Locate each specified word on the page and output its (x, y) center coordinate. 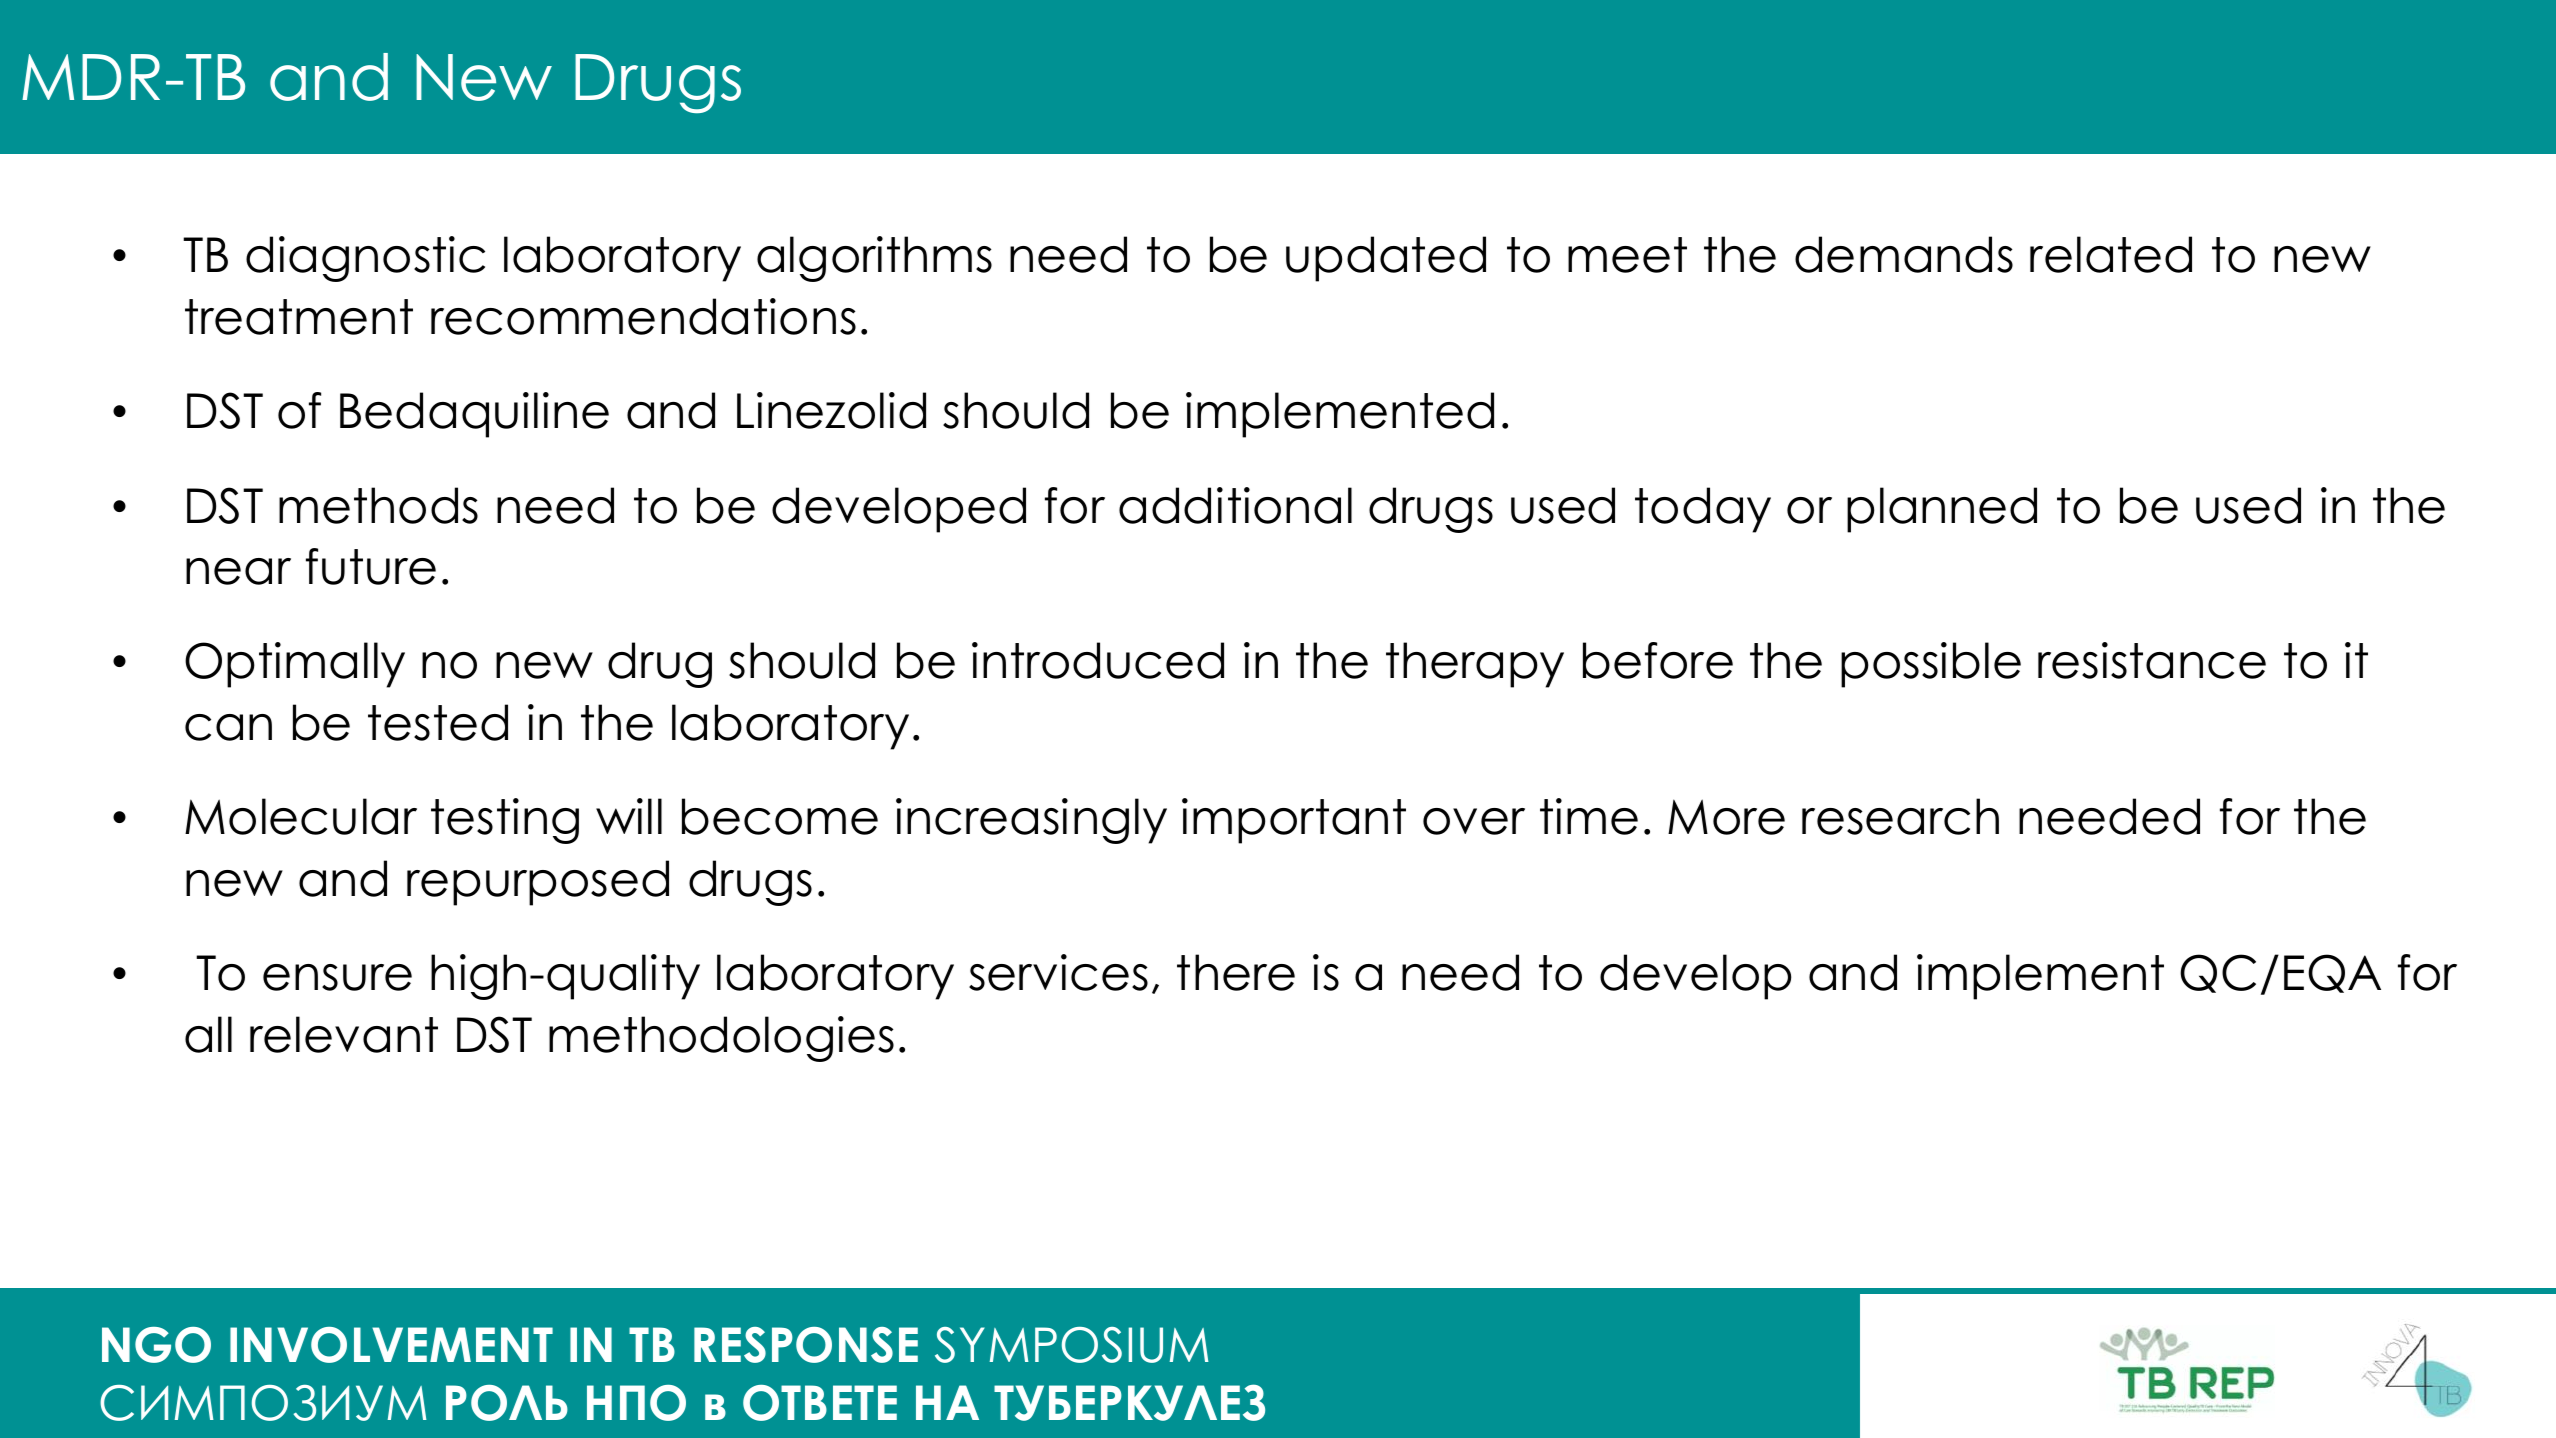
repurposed (538, 883)
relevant (344, 1034)
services (1058, 972)
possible (1931, 665)
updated (1386, 259)
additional (1235, 505)
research (1900, 816)
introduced (1098, 660)
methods (378, 505)
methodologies (721, 1039)
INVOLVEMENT (391, 1345)
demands (1904, 254)
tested (438, 722)
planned (1942, 510)
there (1236, 972)
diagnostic (365, 259)
